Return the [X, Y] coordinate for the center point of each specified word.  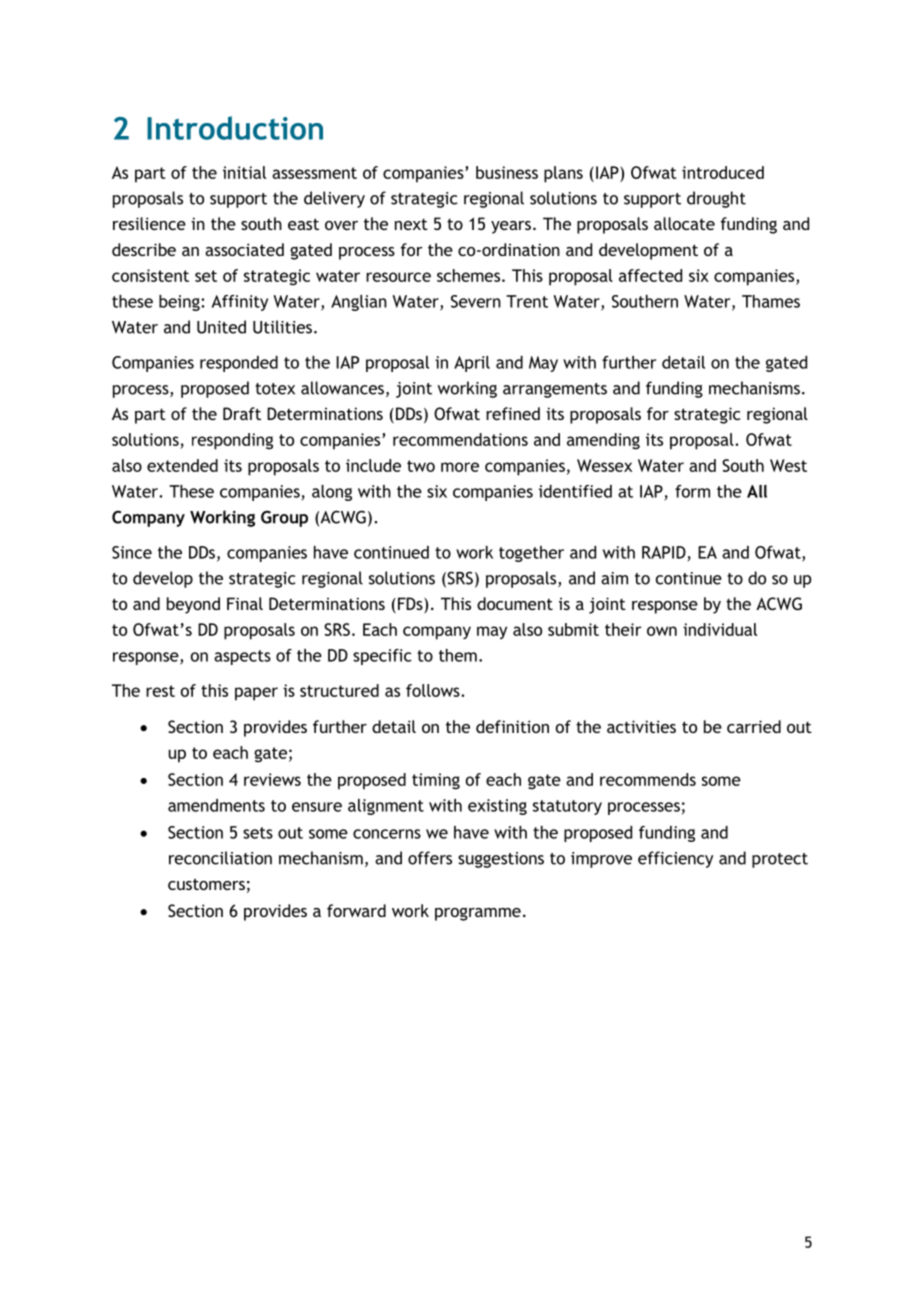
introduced [723, 172]
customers [206, 884]
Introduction [235, 128]
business [507, 172]
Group [284, 518]
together [531, 554]
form [692, 491]
